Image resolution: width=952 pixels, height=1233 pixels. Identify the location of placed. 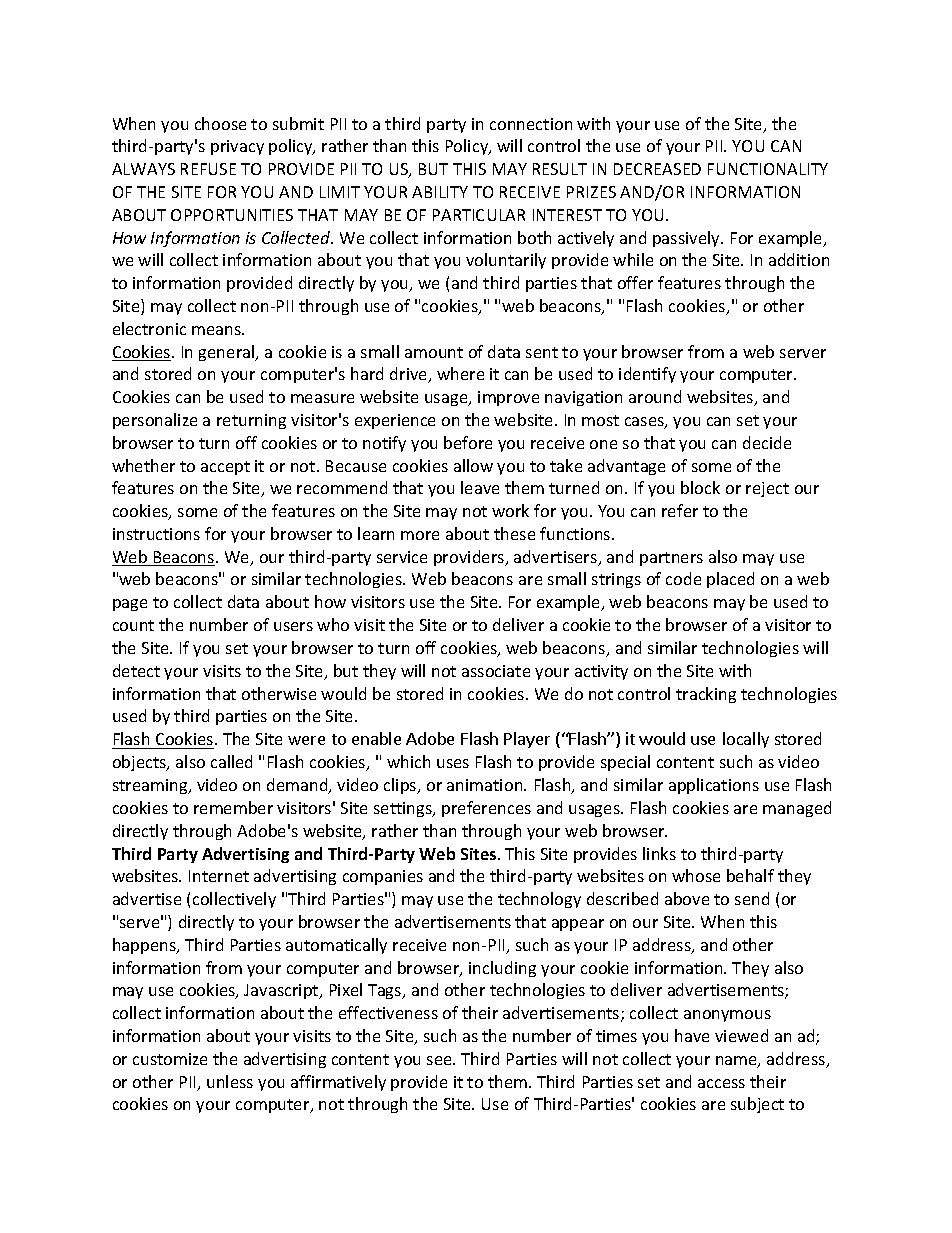
(730, 580).
